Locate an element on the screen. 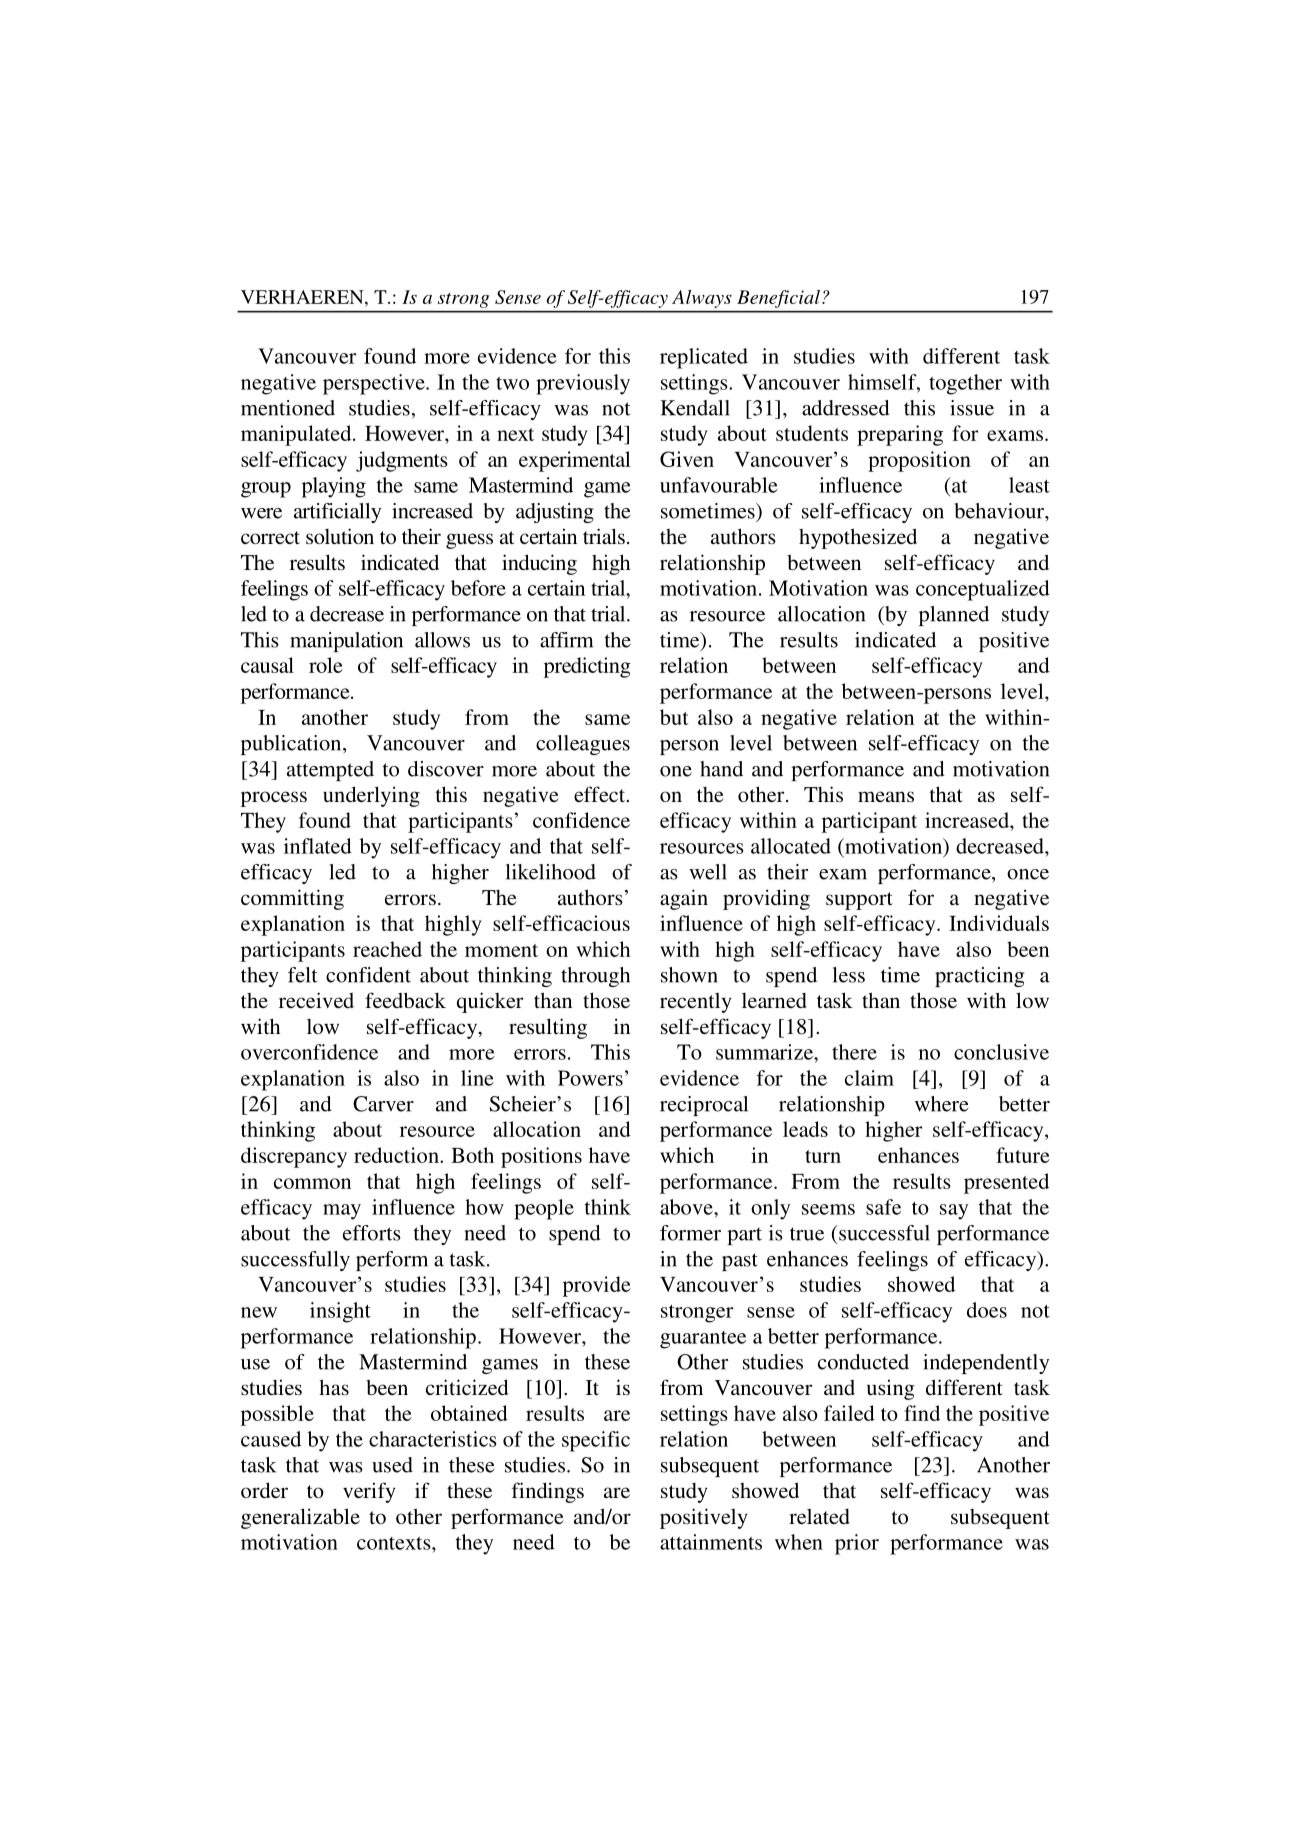 The image size is (1291, 1826). verify is located at coordinates (369, 1492).
